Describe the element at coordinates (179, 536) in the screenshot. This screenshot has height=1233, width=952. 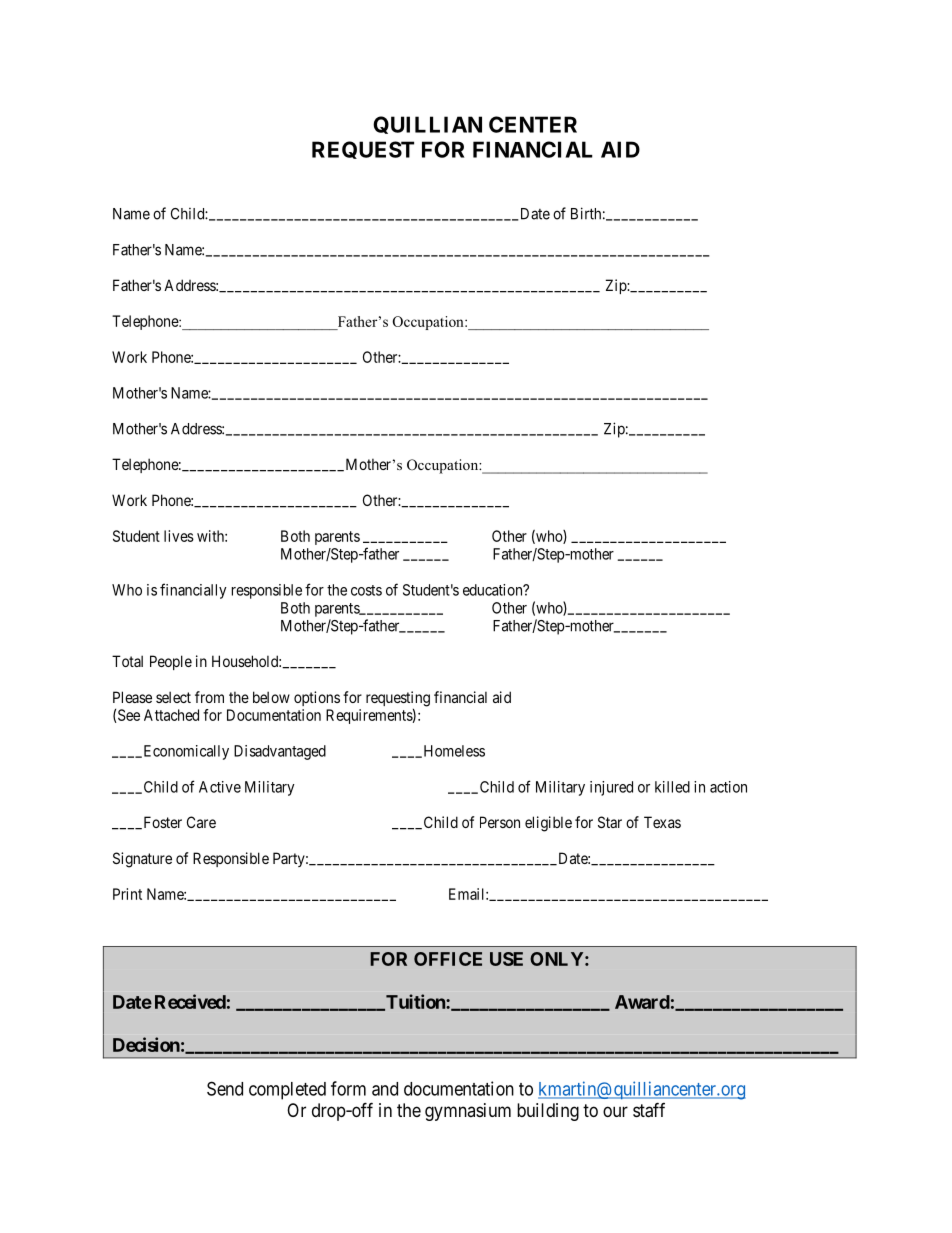
I see `lives` at that location.
